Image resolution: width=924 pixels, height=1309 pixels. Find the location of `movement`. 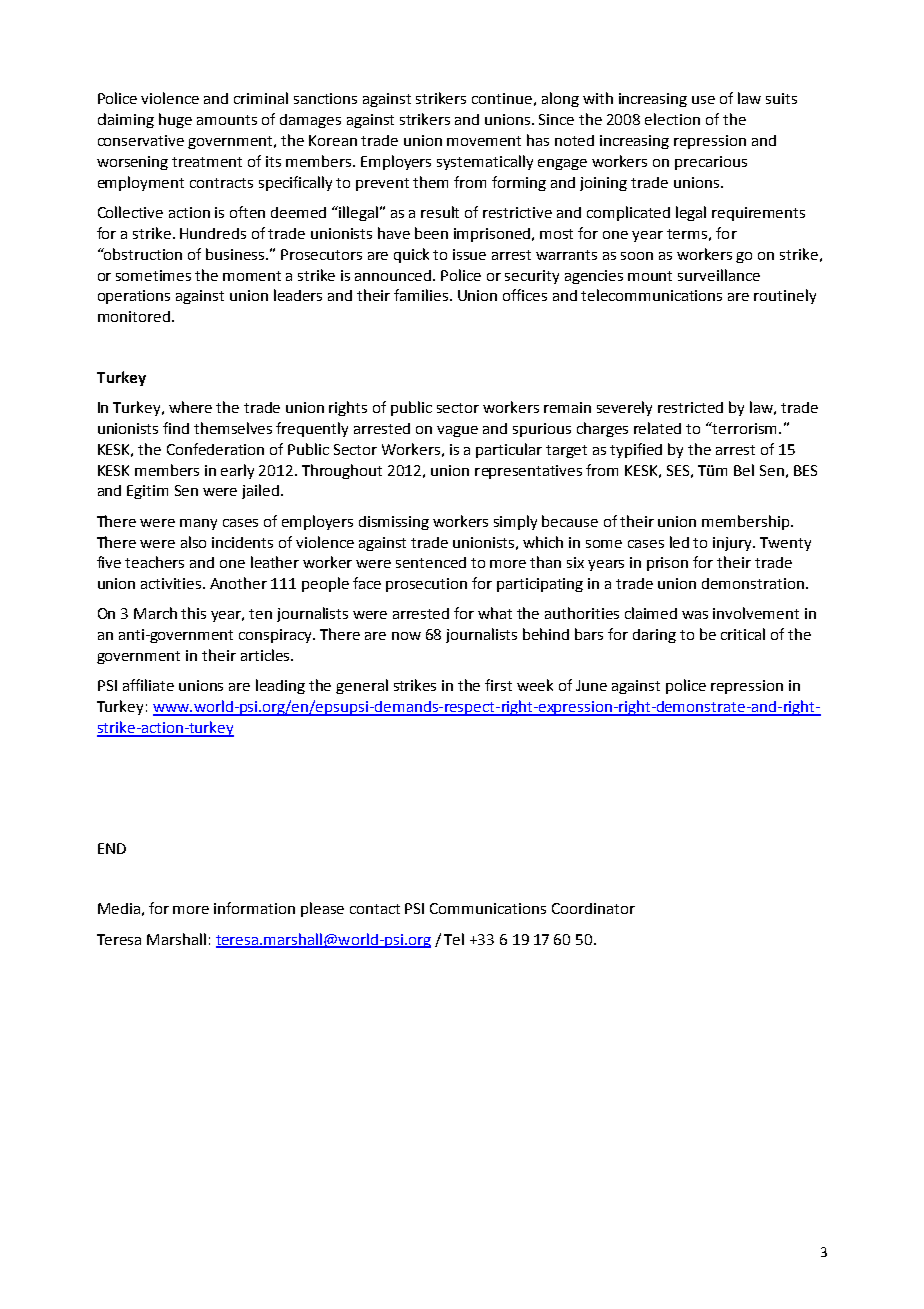

movement is located at coordinates (484, 141).
